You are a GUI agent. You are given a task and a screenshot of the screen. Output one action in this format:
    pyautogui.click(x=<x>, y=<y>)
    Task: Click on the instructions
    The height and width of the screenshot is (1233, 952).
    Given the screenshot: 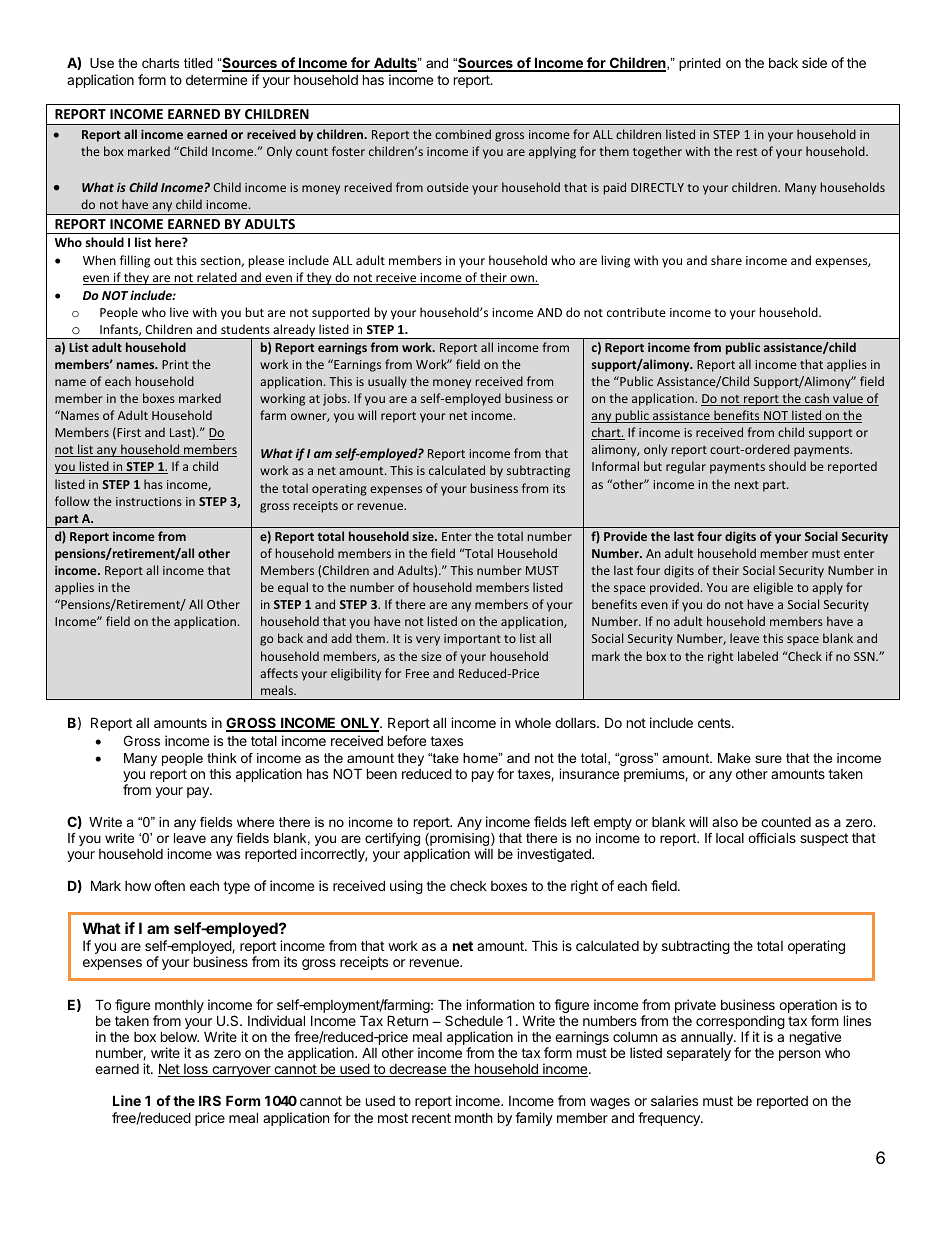 What is the action you would take?
    pyautogui.click(x=149, y=501)
